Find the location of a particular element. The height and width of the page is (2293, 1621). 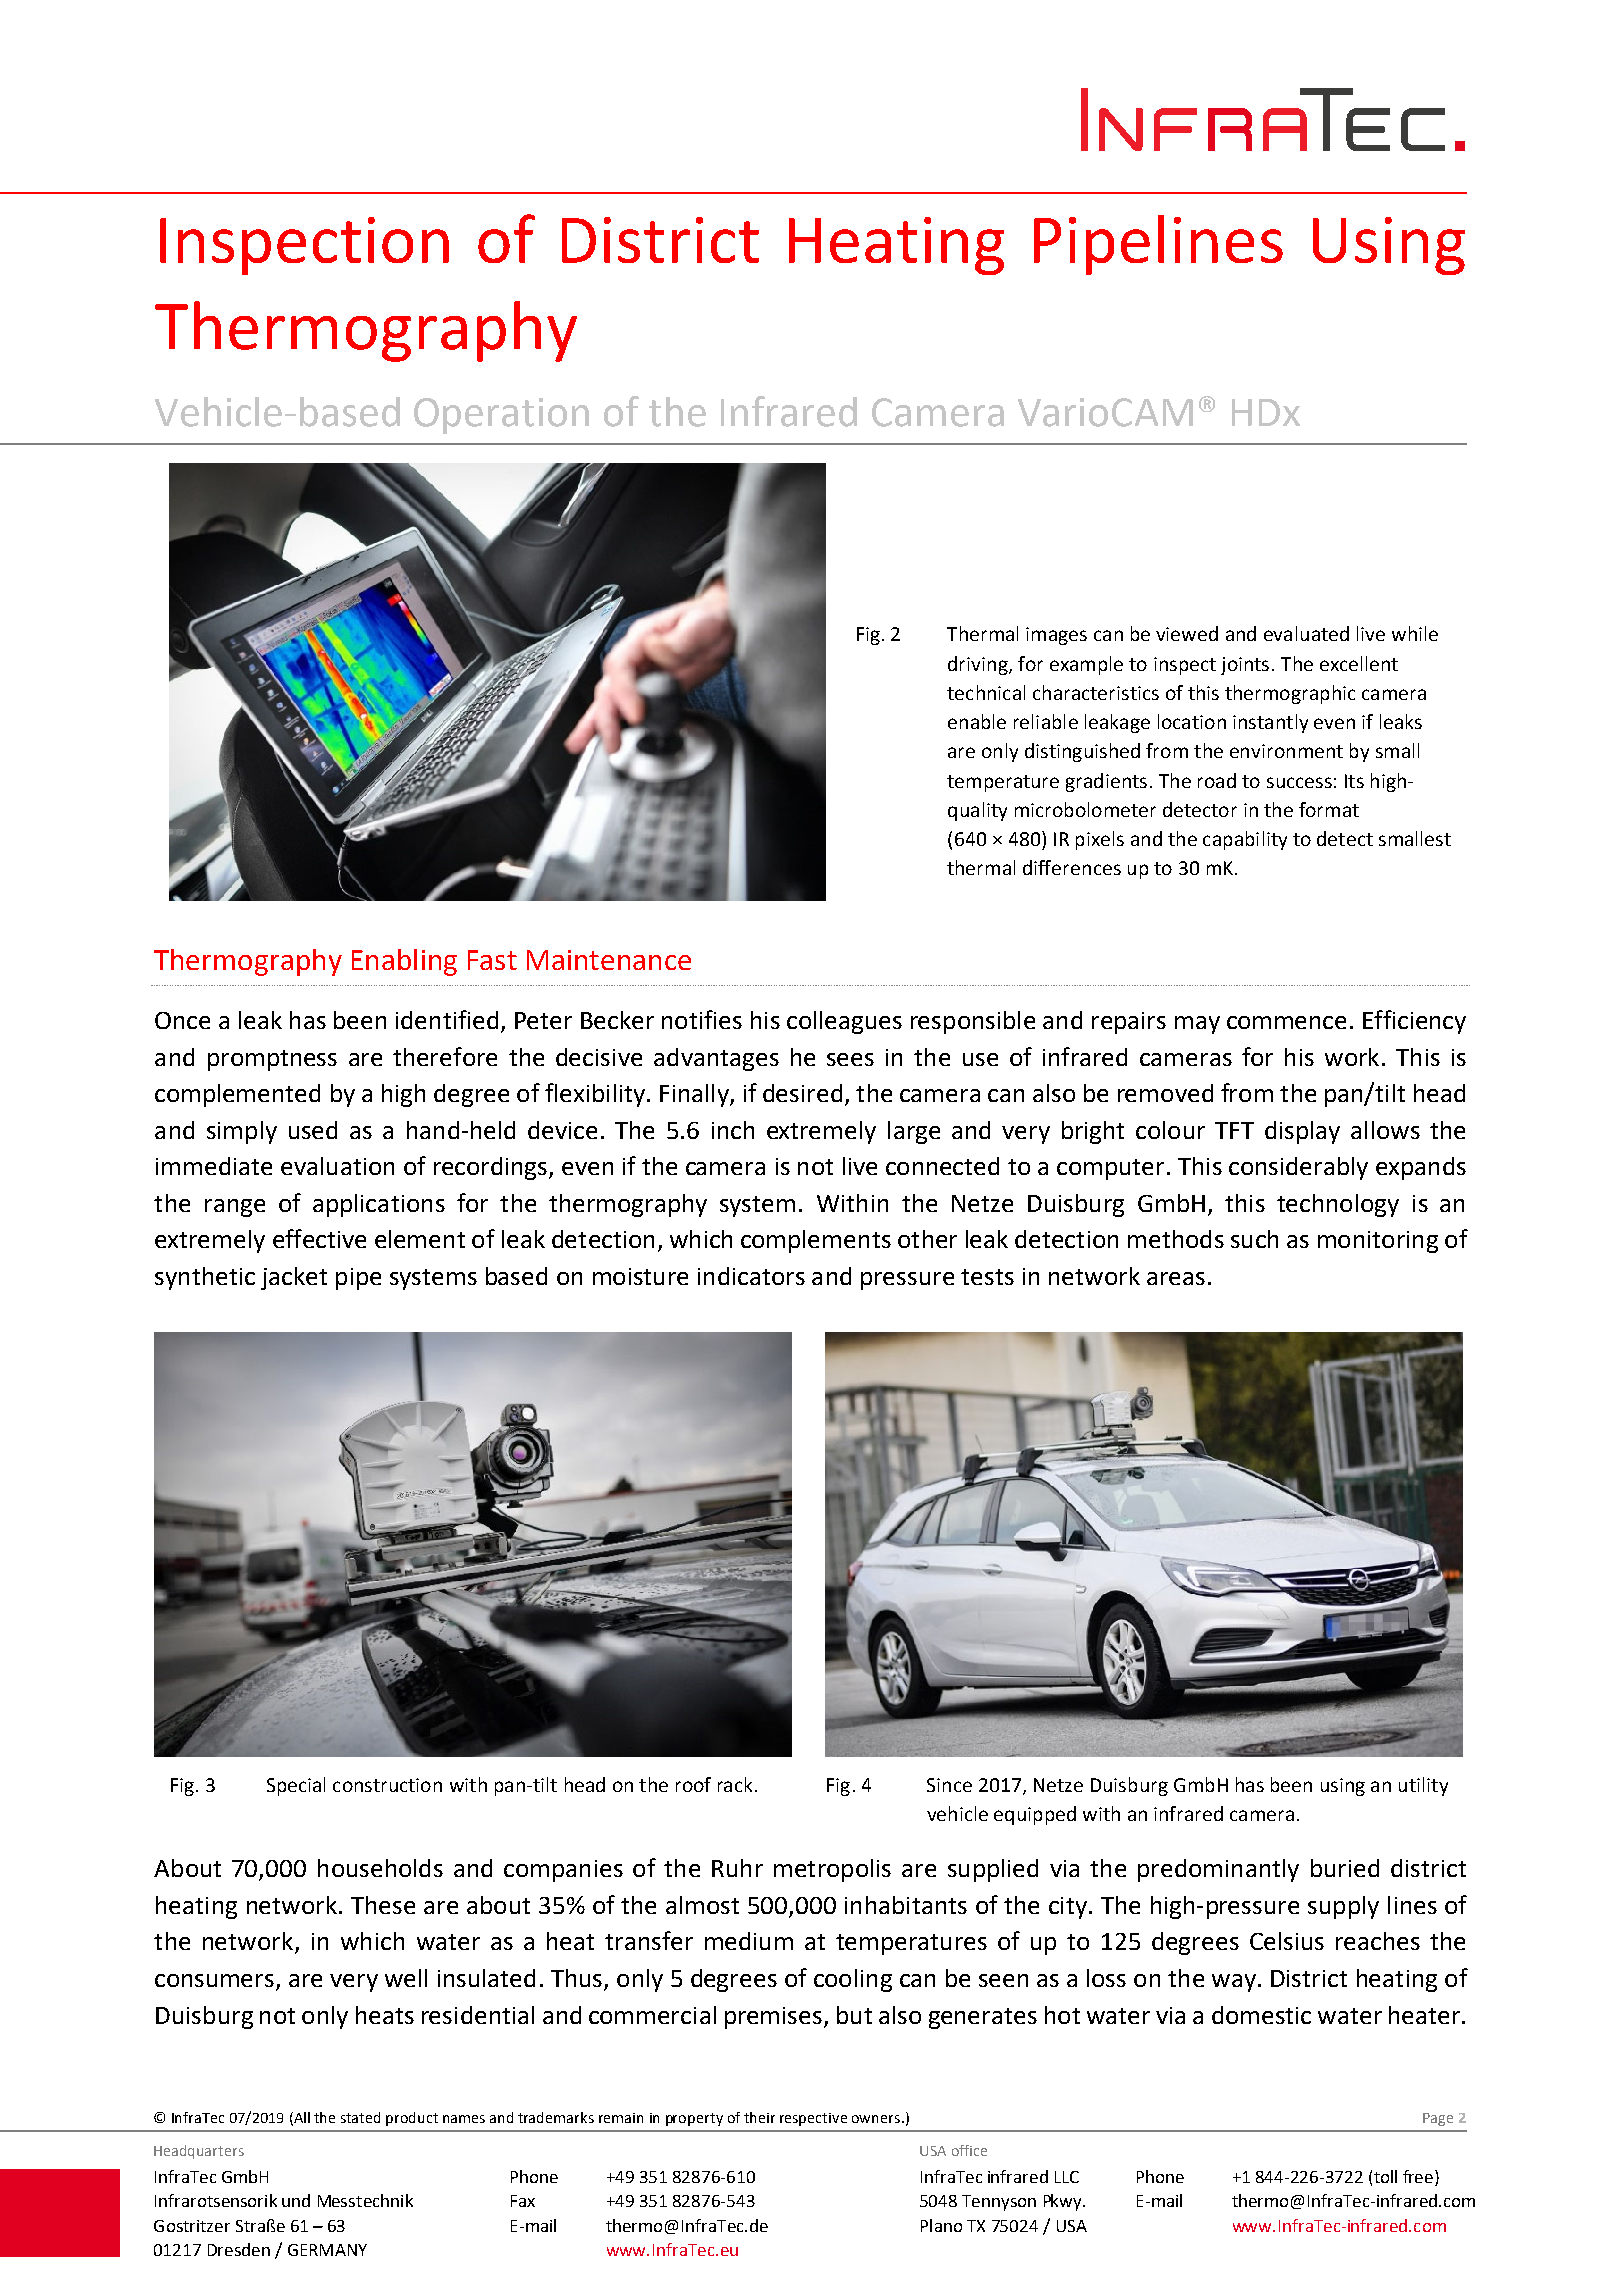

und is located at coordinates (296, 2200).
